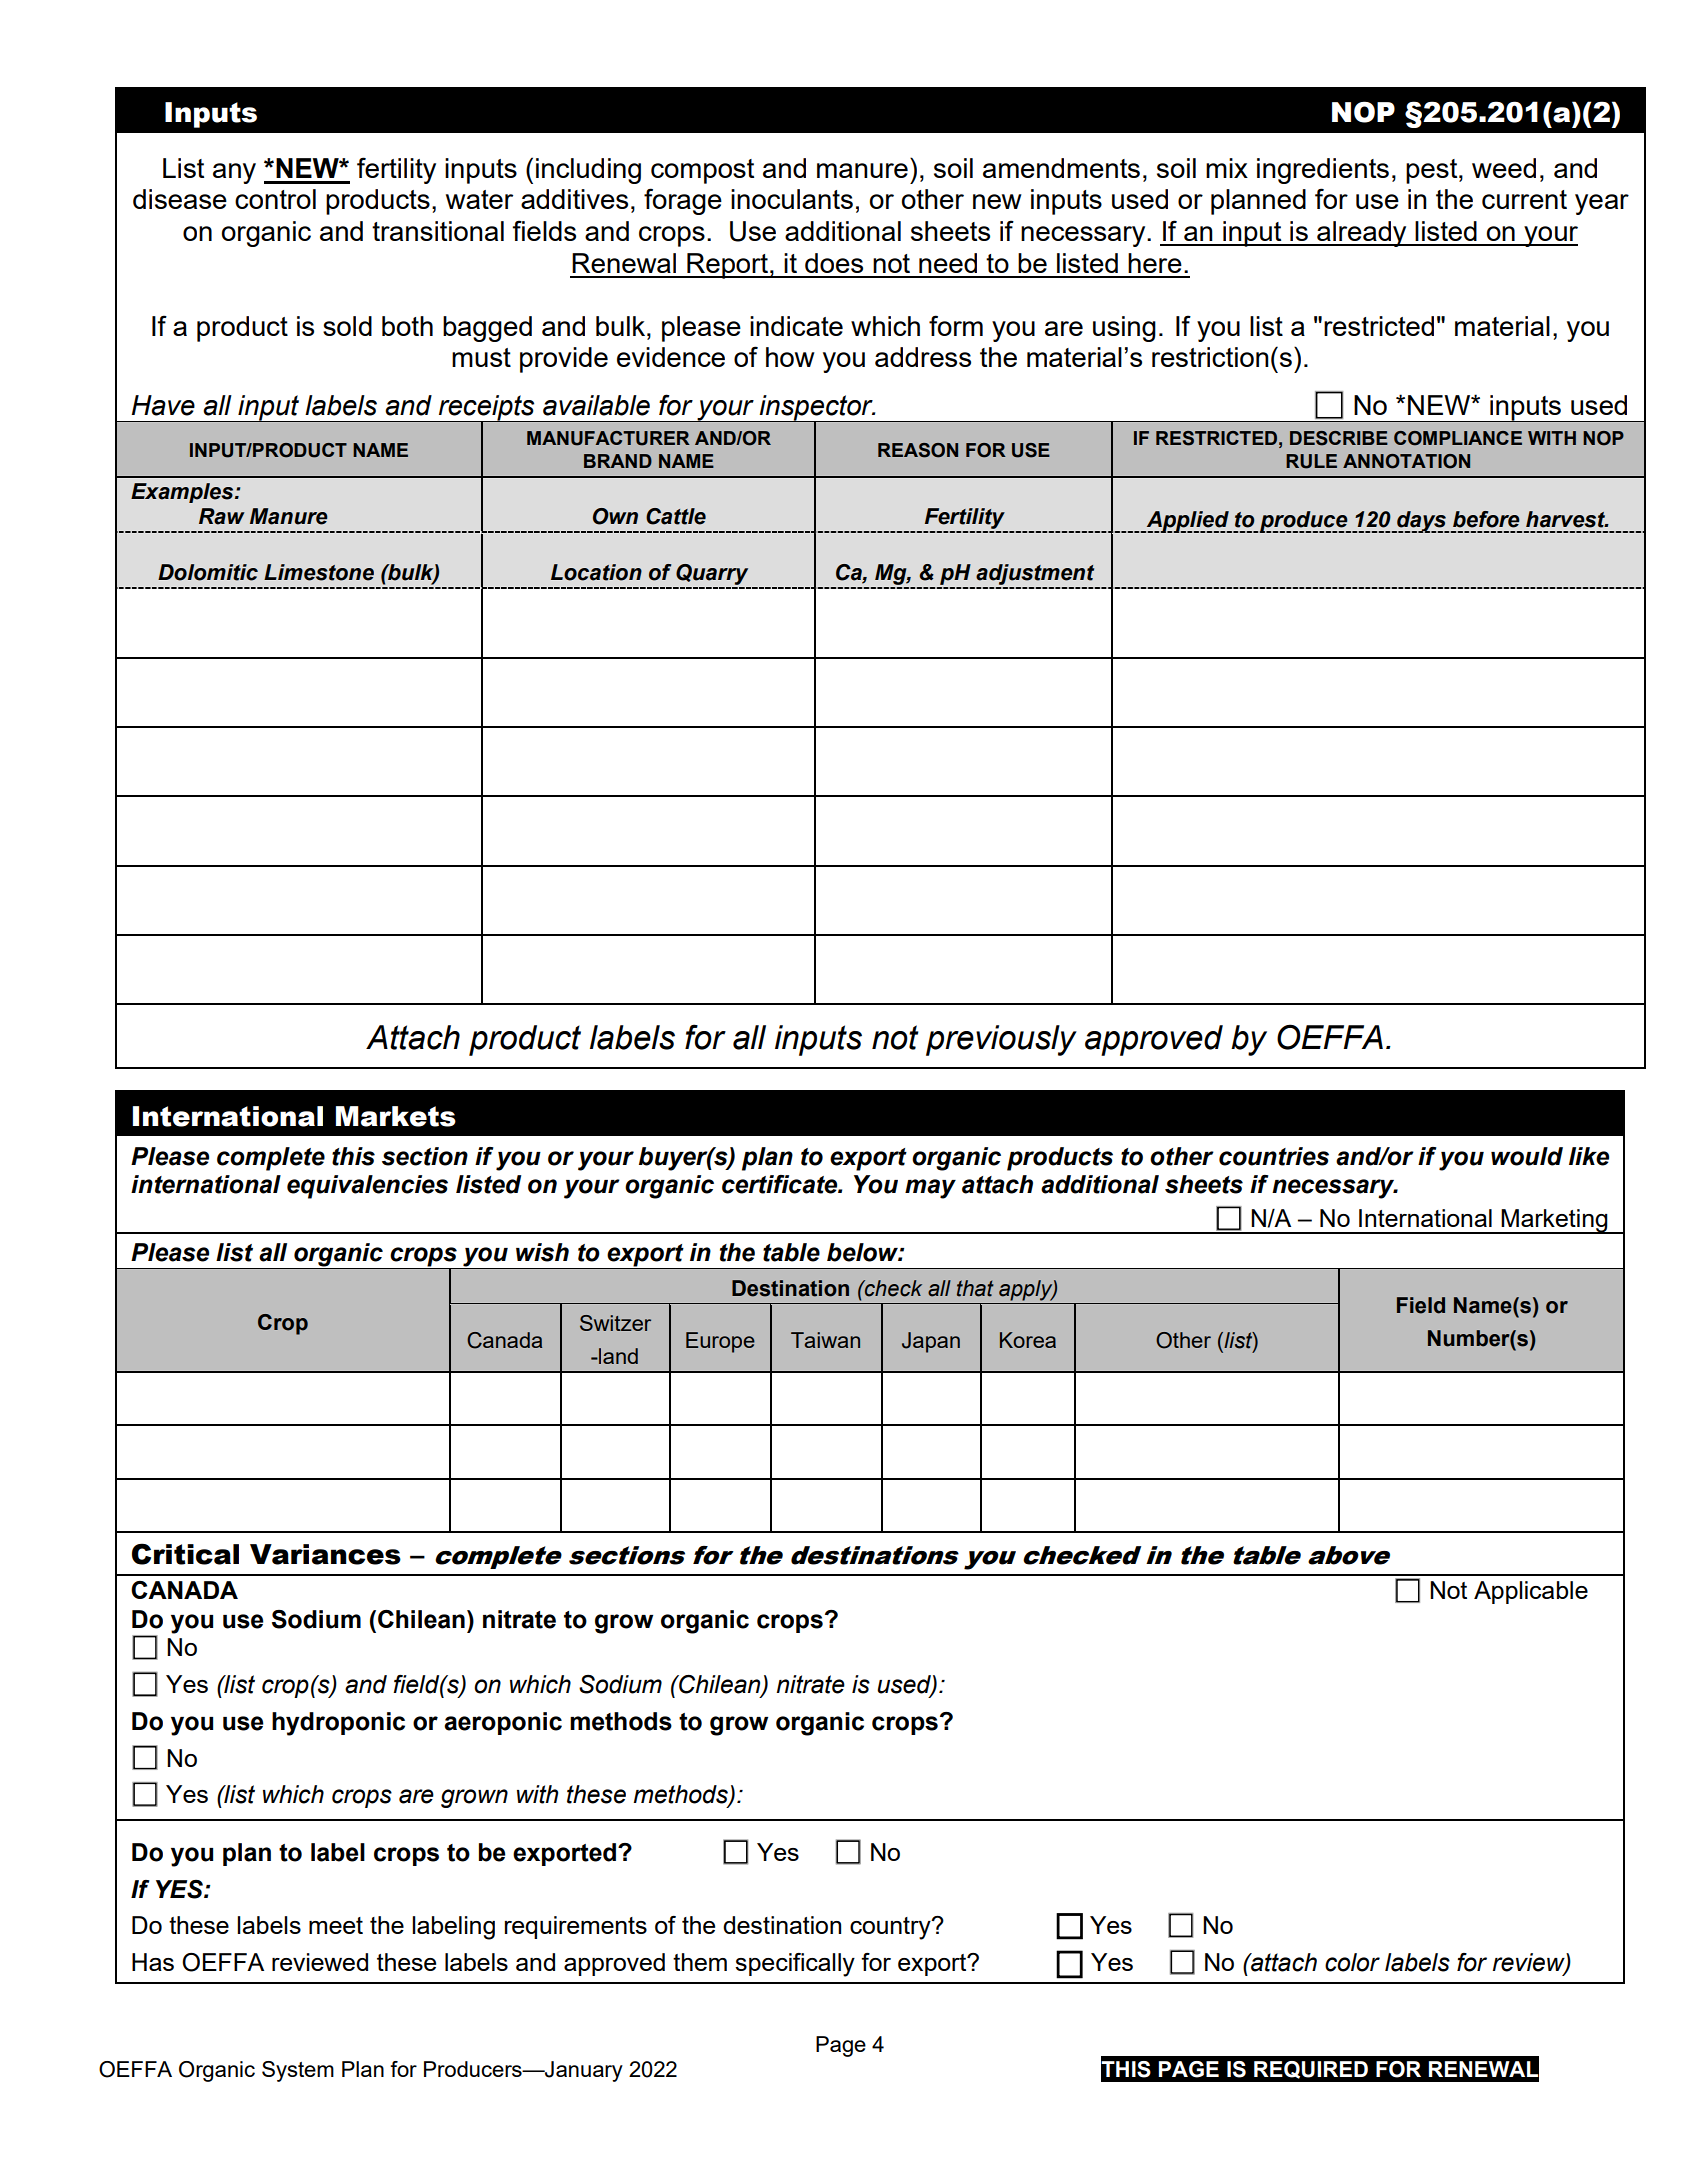  Describe the element at coordinates (834, 263) in the image. I see `does` at that location.
